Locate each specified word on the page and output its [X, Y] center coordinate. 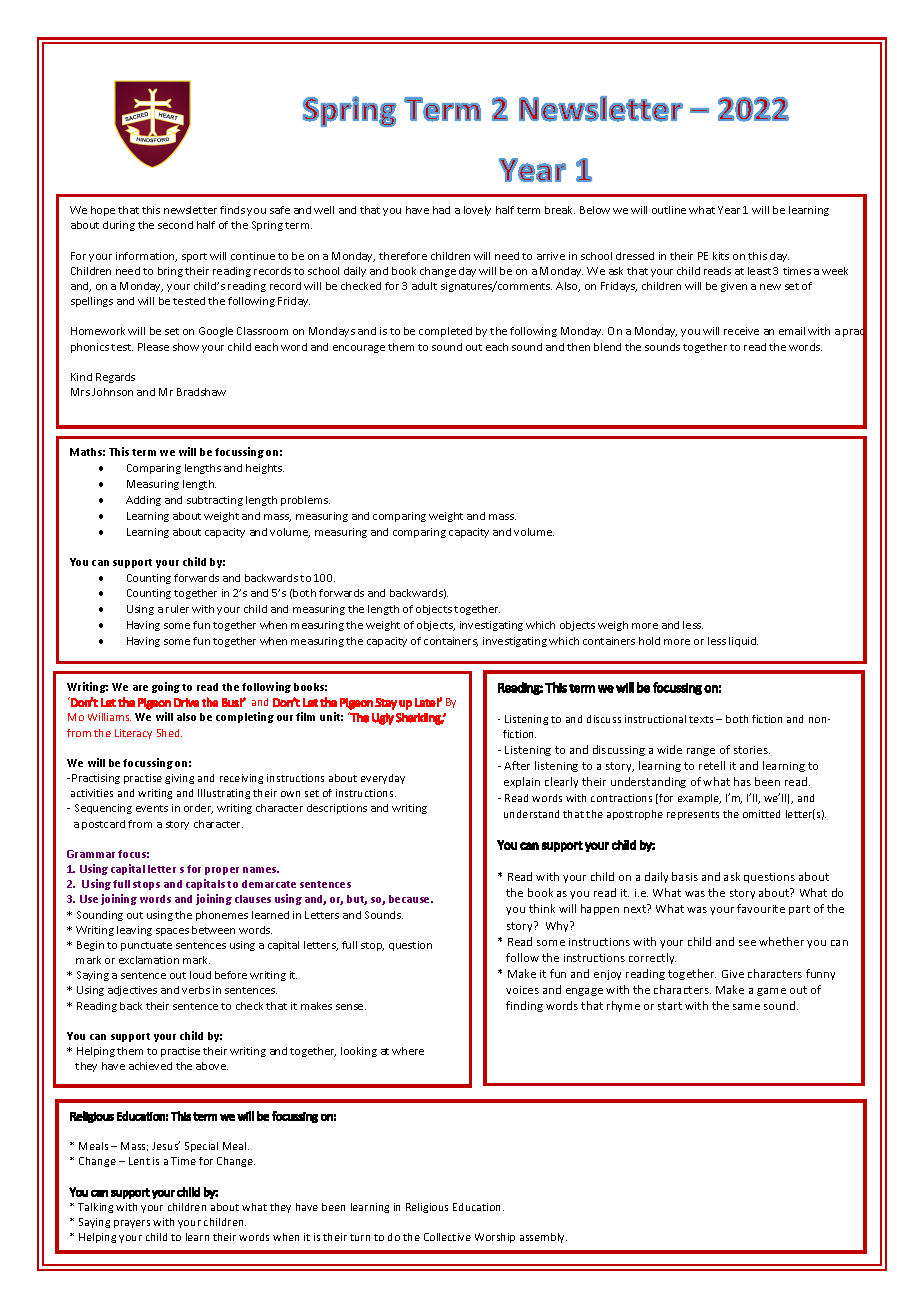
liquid [743, 642]
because [411, 899]
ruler [177, 609]
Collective [447, 1237]
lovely [477, 211]
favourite [761, 908]
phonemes [222, 916]
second [175, 225]
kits [721, 256]
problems [305, 501]
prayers [132, 1224]
